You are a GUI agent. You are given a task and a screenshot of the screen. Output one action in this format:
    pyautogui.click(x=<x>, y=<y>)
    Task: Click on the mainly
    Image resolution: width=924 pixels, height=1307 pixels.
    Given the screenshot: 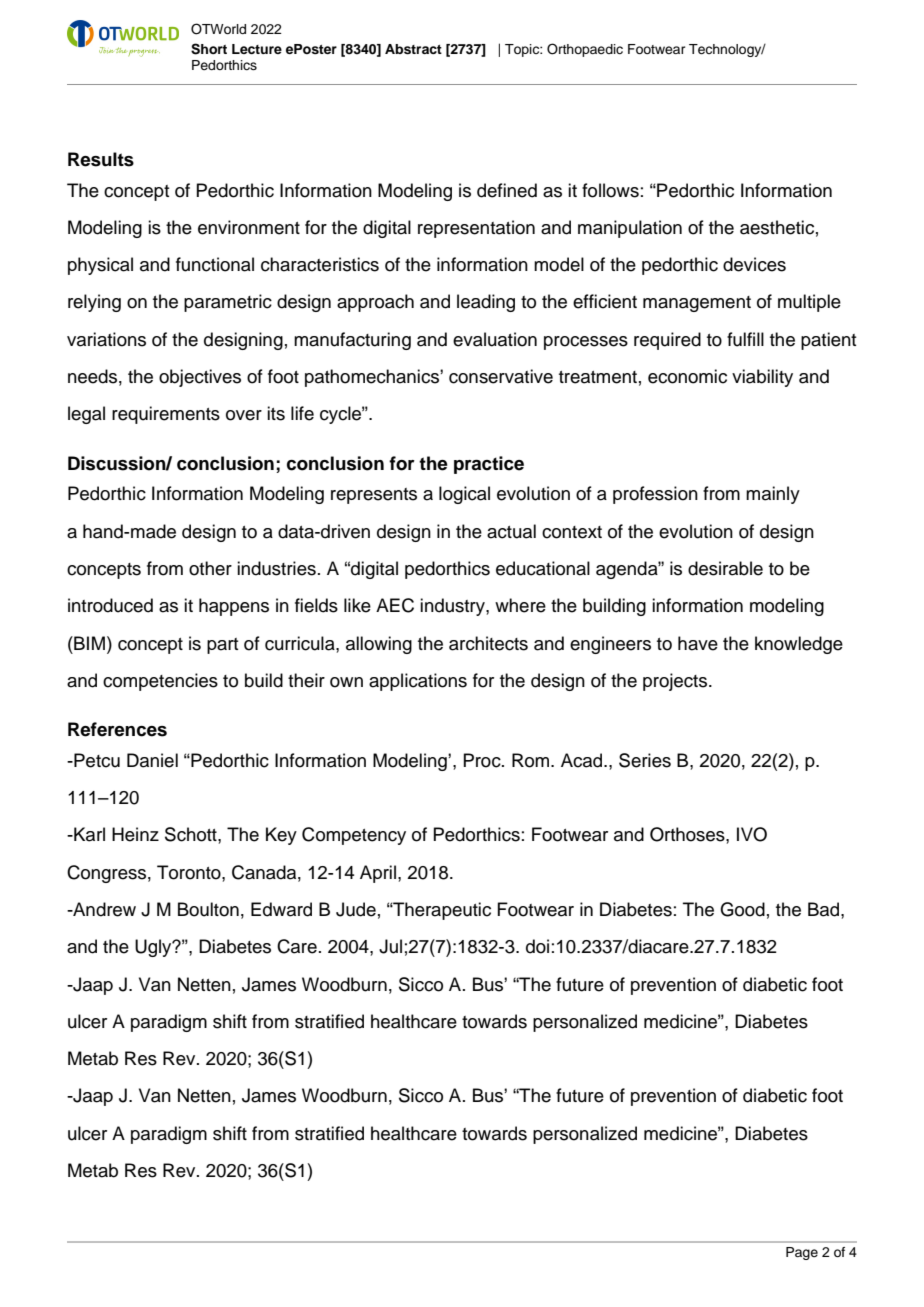 What is the action you would take?
    pyautogui.click(x=773, y=495)
